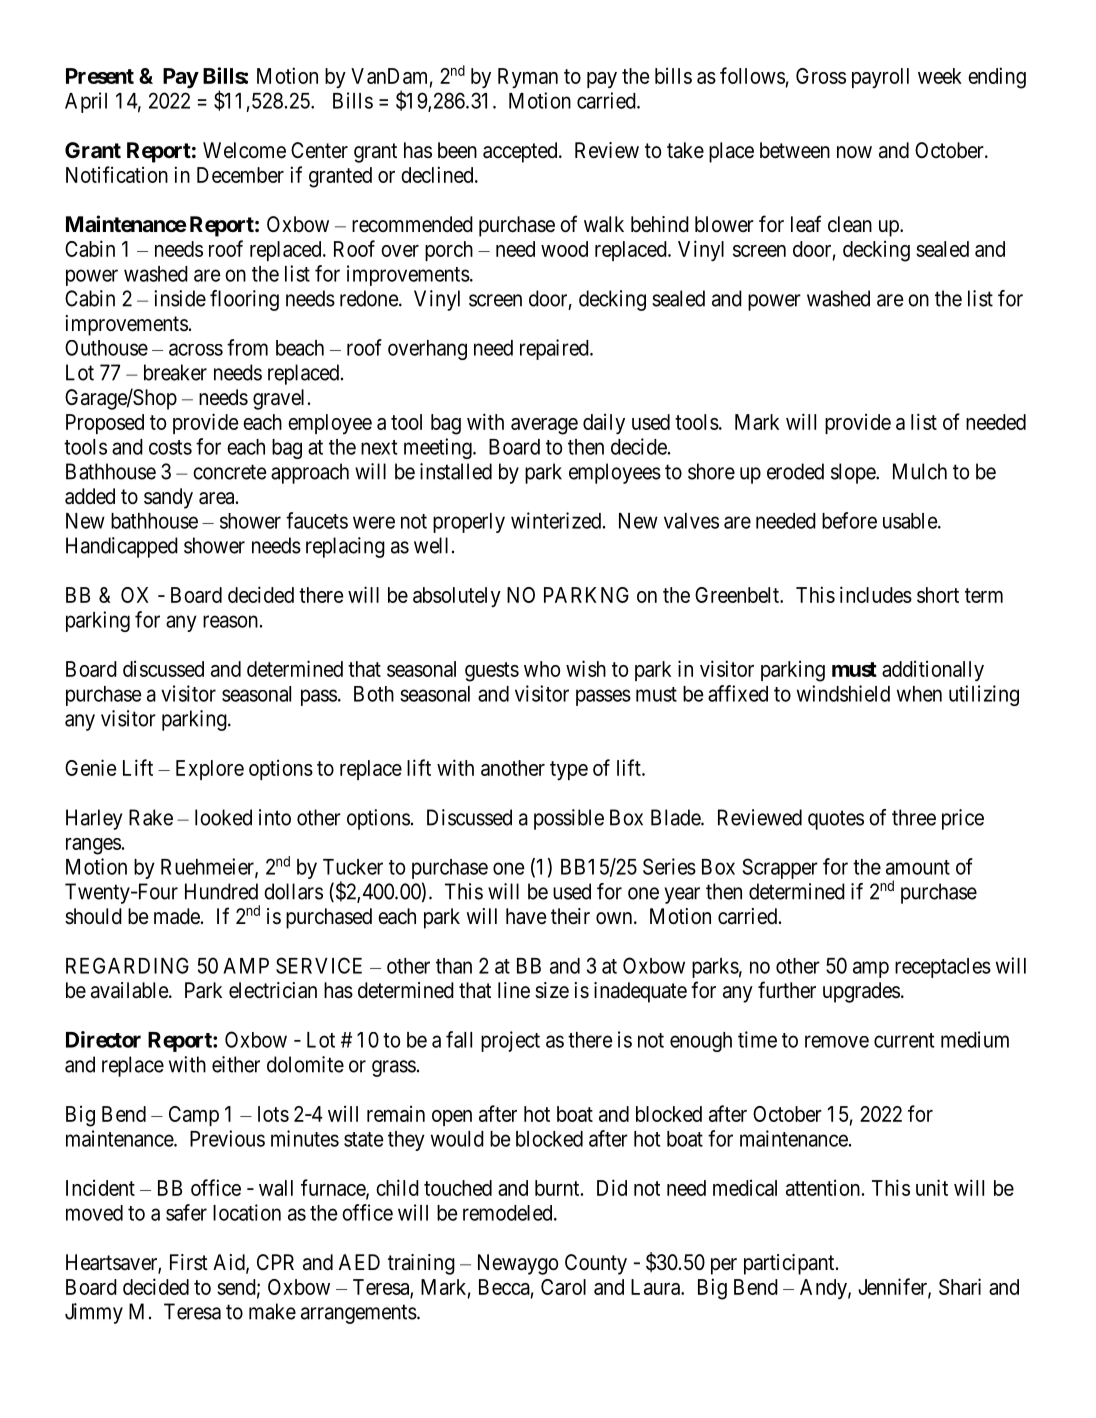 This screenshot has height=1418, width=1096. I want to click on Welcome, so click(244, 150).
